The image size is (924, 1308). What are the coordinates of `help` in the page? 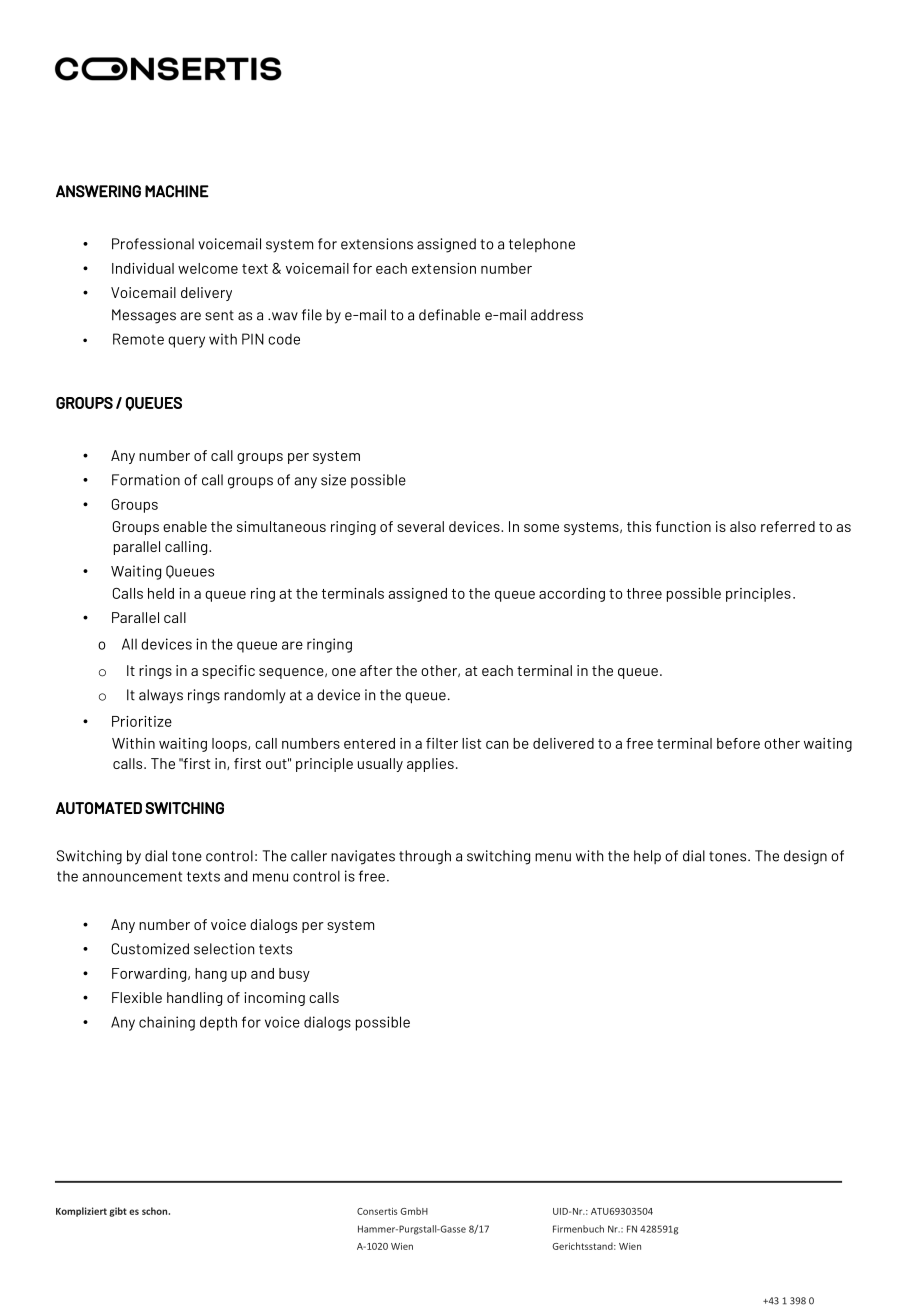 It's located at (647, 857).
